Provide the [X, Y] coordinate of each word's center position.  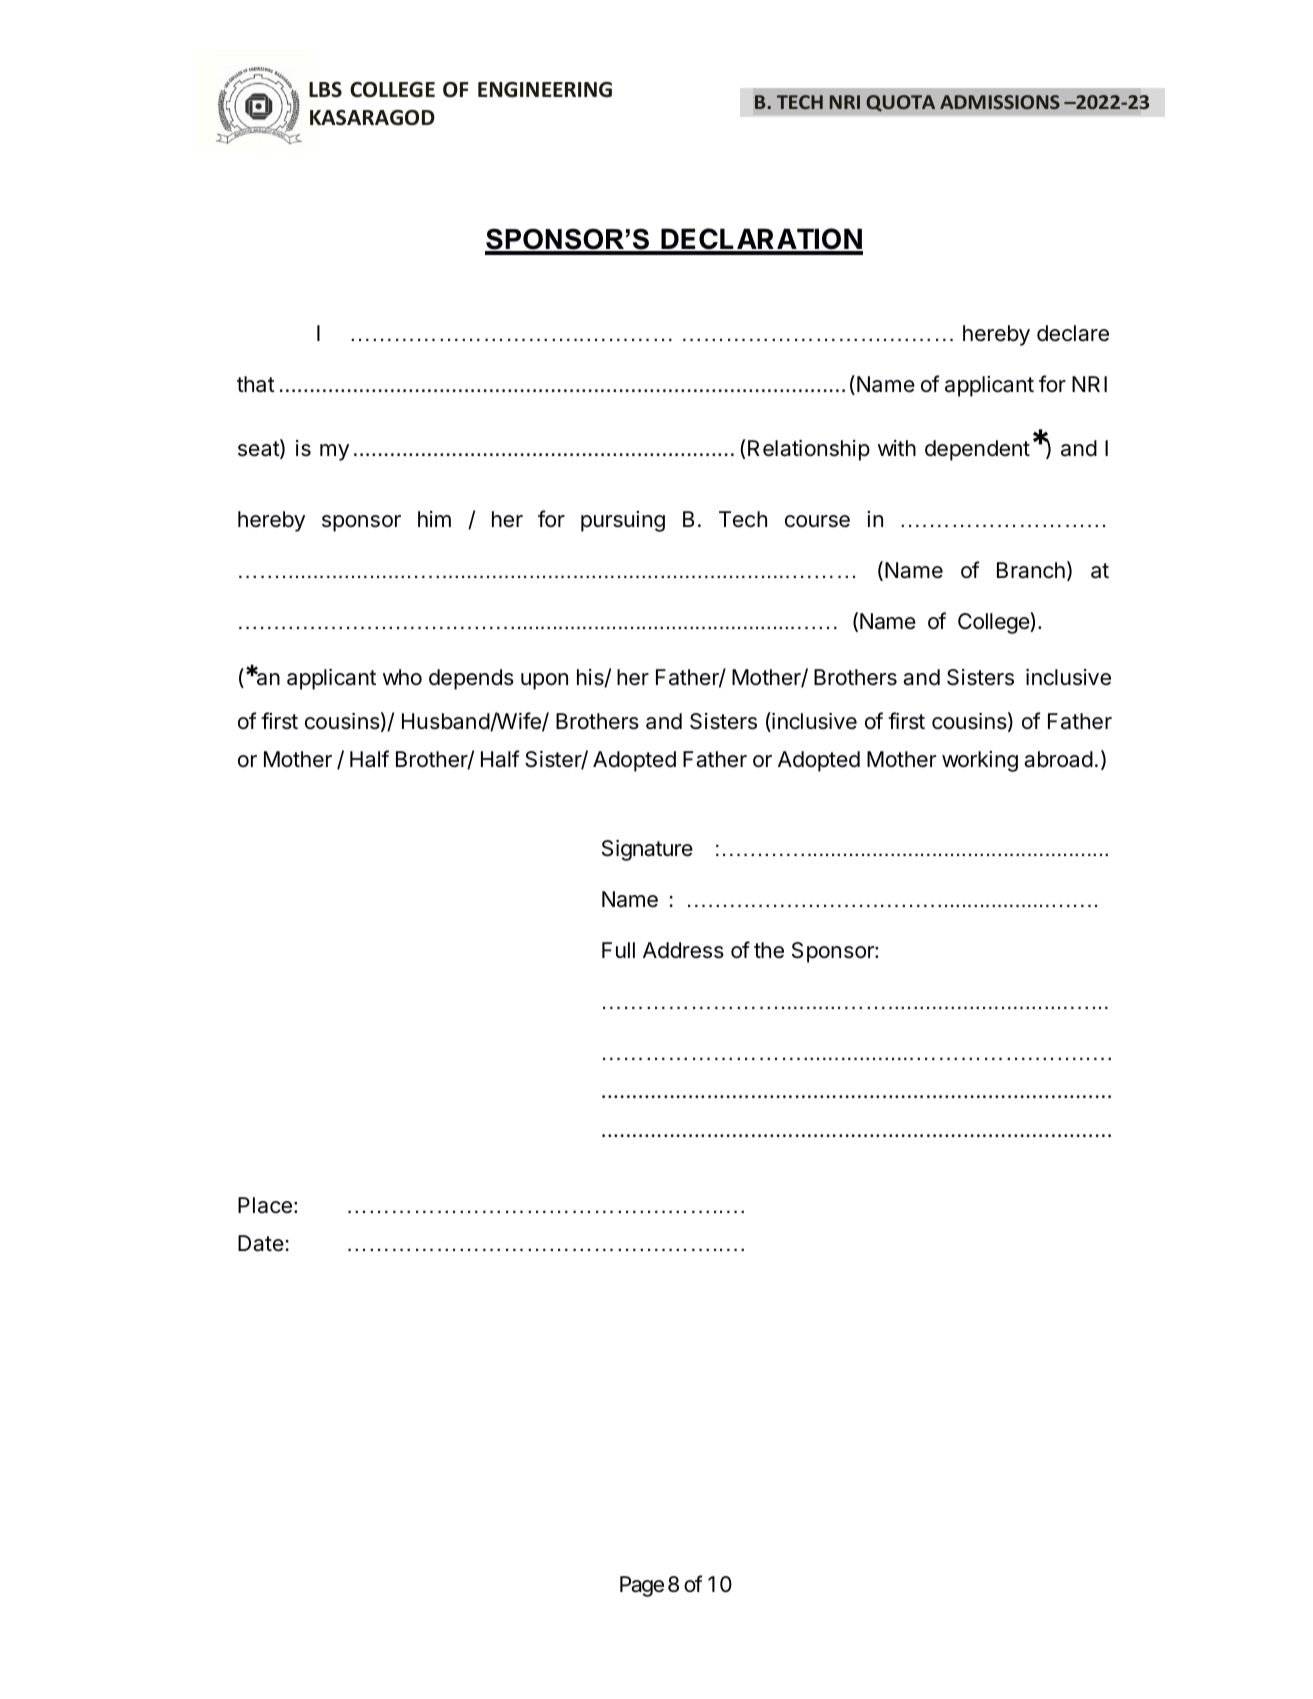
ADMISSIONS [1000, 102]
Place [265, 1205]
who [402, 677]
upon [544, 681]
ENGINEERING [545, 90]
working [980, 761]
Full [618, 950]
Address [683, 950]
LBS [325, 90]
